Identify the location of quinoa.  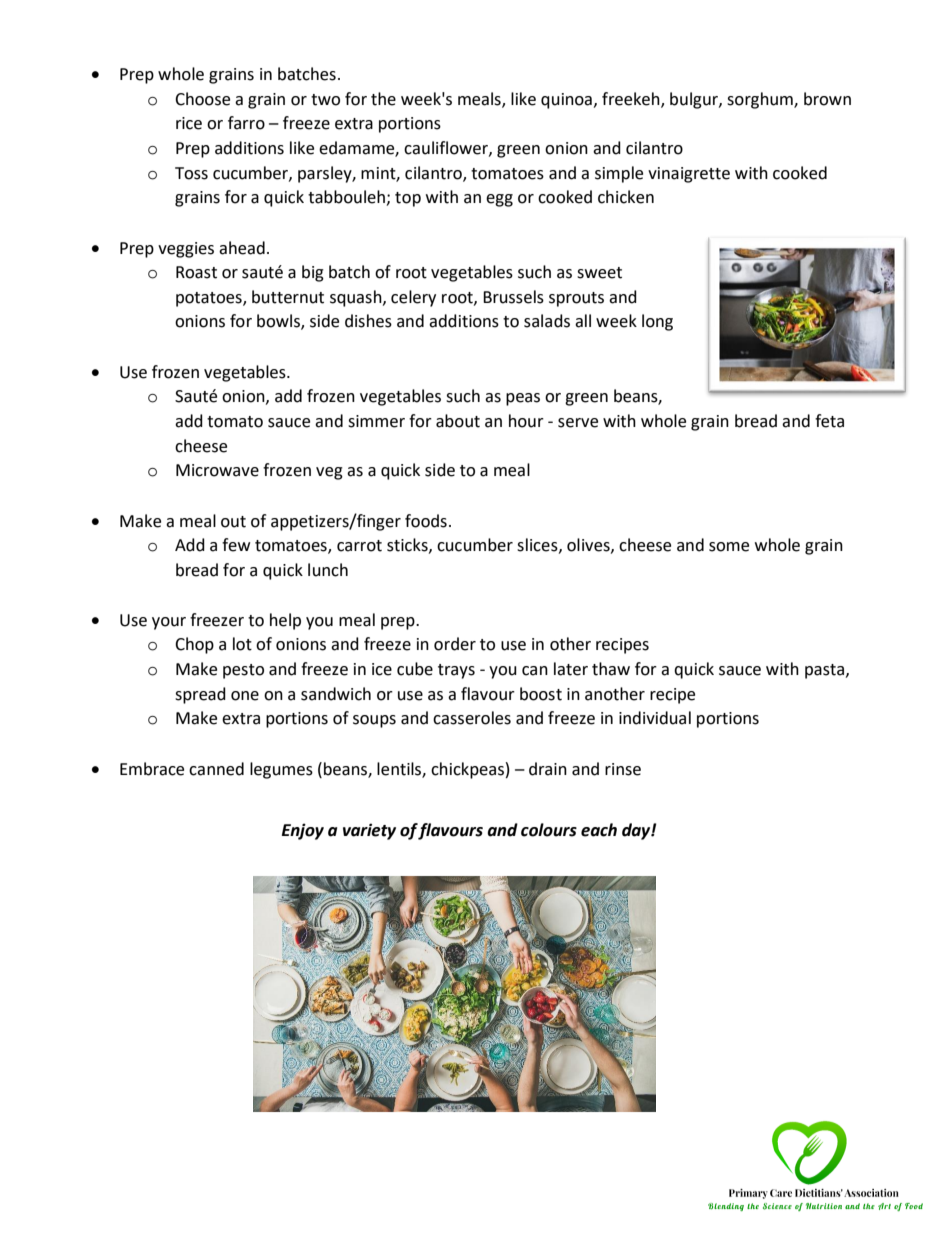
(566, 101).
